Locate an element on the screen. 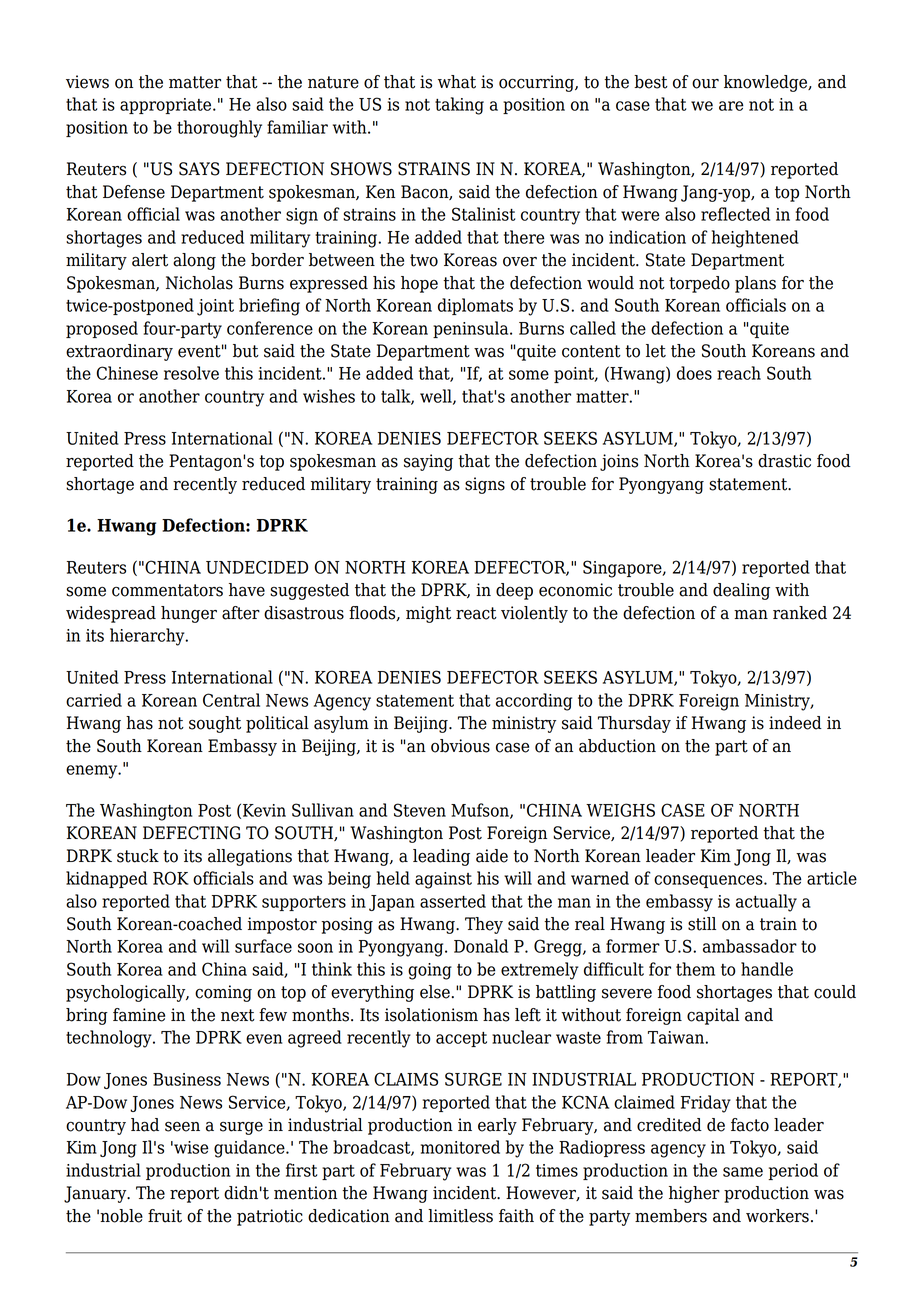 Image resolution: width=924 pixels, height=1308 pixels. resolve is located at coordinates (191, 373).
